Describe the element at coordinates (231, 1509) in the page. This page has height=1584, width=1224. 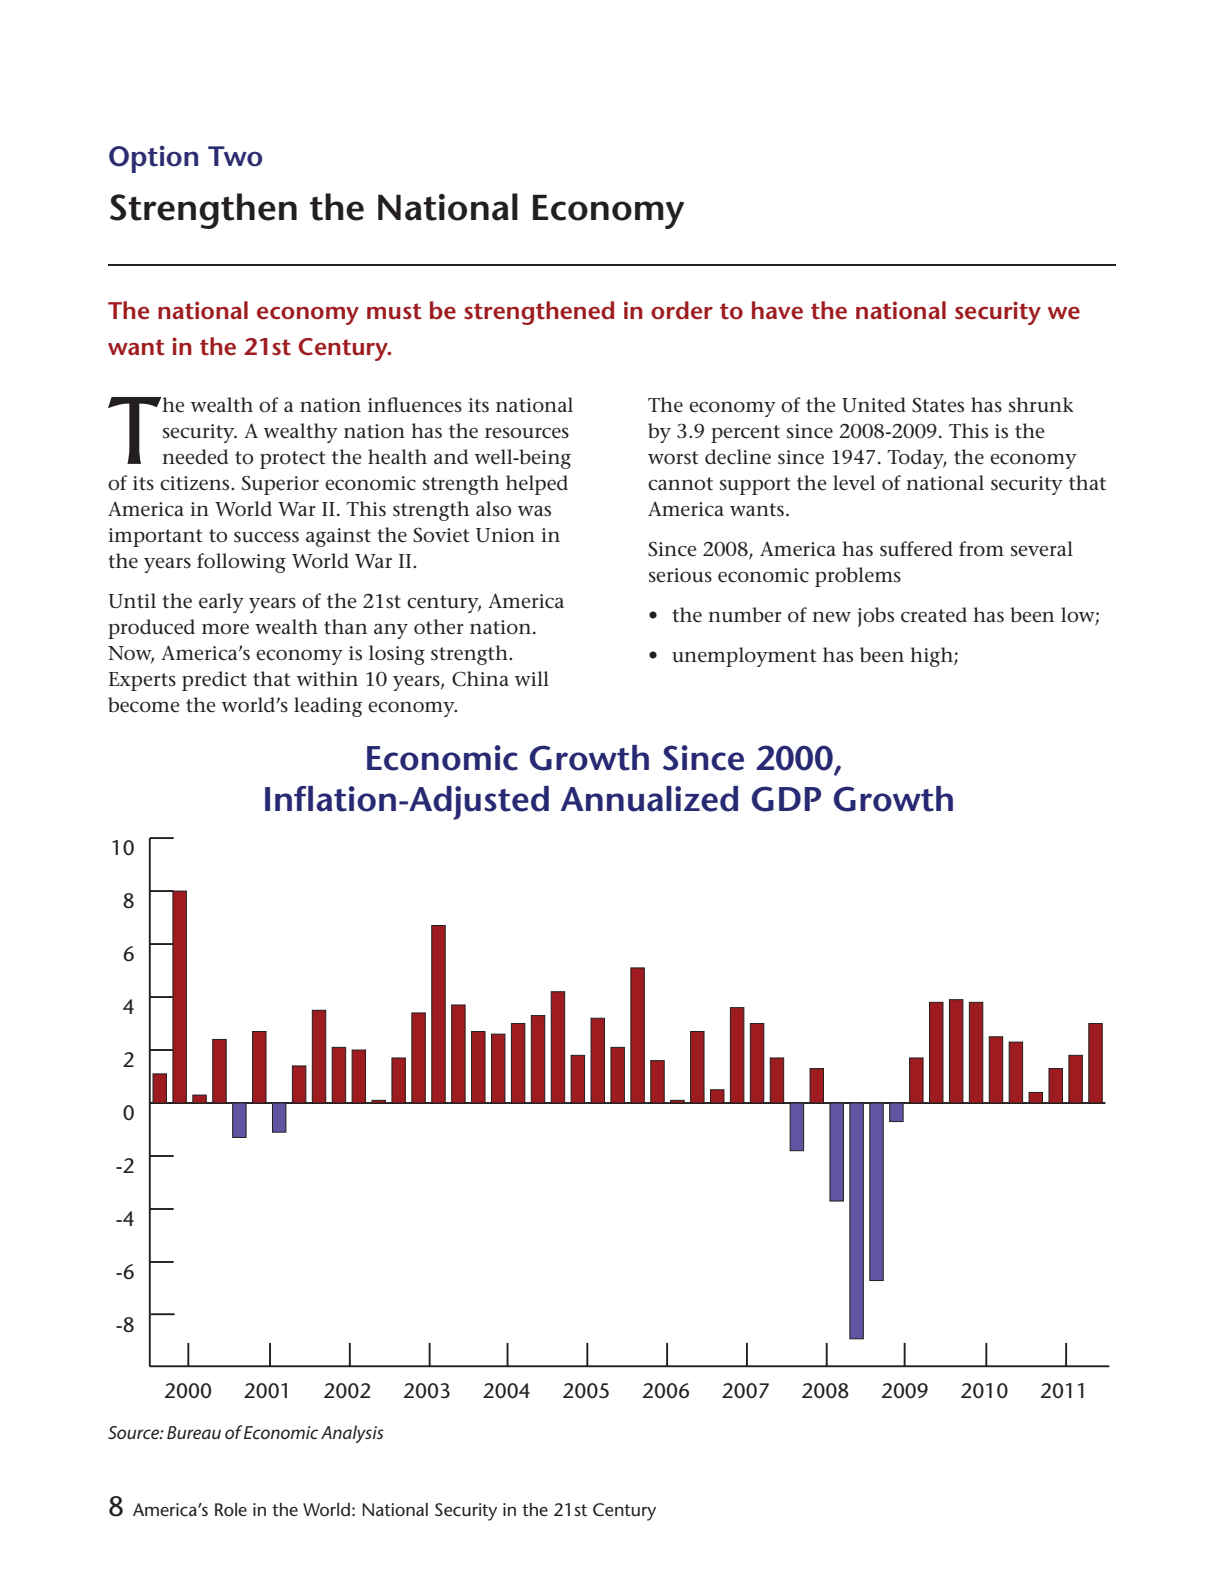
I see `Role` at that location.
